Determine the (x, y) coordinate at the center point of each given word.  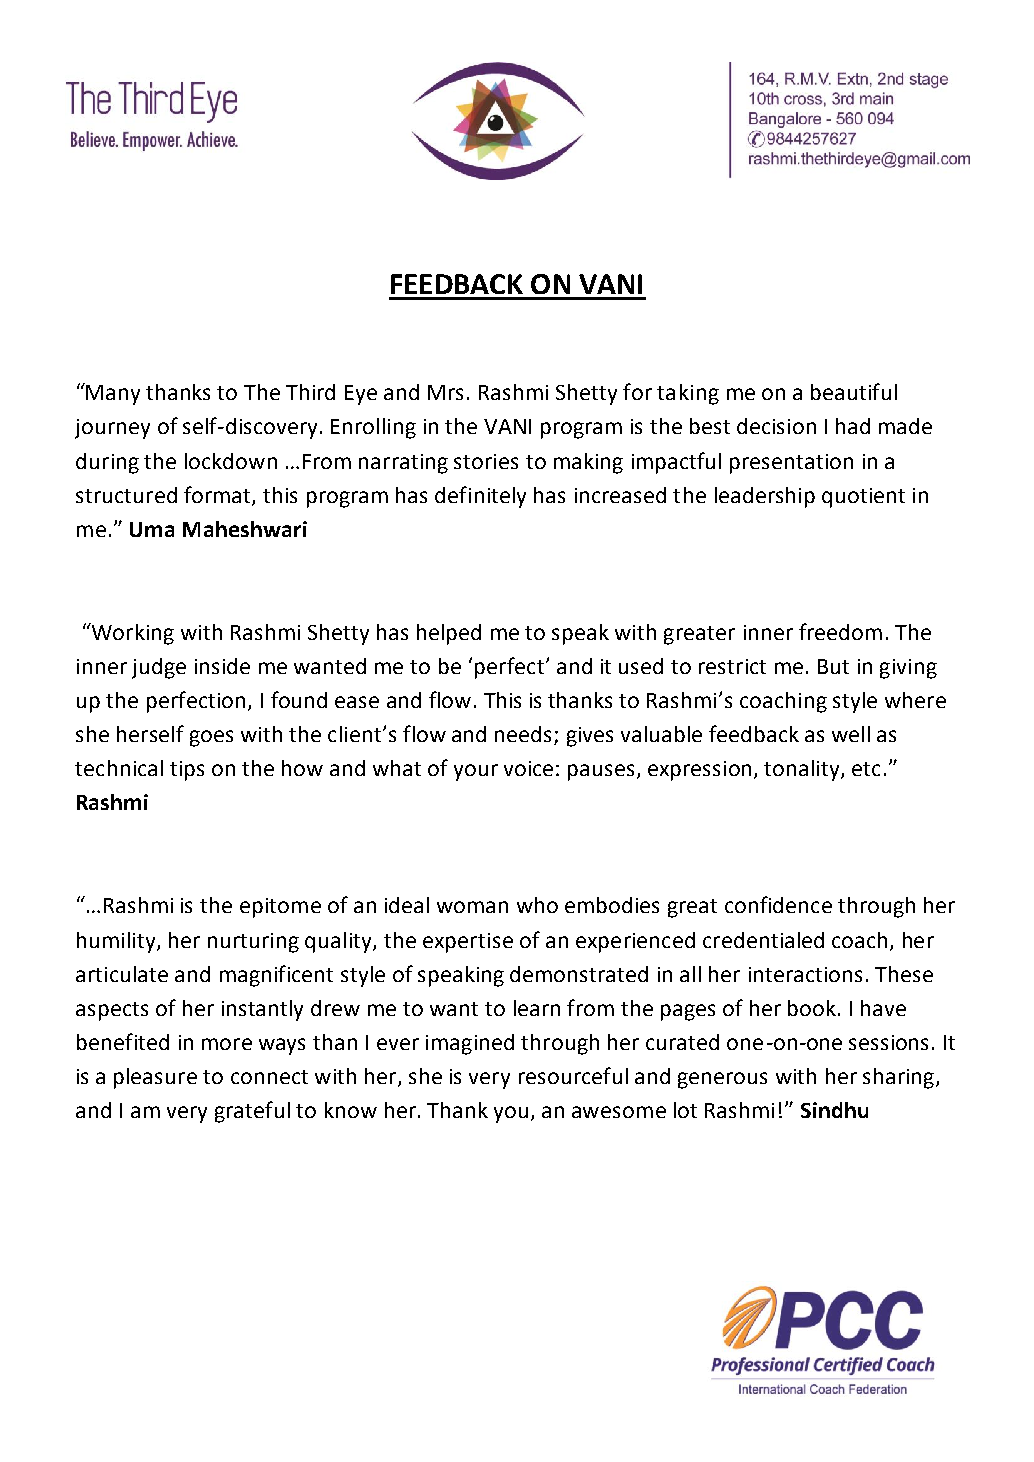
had (853, 426)
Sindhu (834, 1110)
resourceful (573, 1075)
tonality (803, 770)
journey (112, 429)
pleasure (155, 1078)
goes (211, 738)
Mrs (445, 392)
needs (525, 735)
